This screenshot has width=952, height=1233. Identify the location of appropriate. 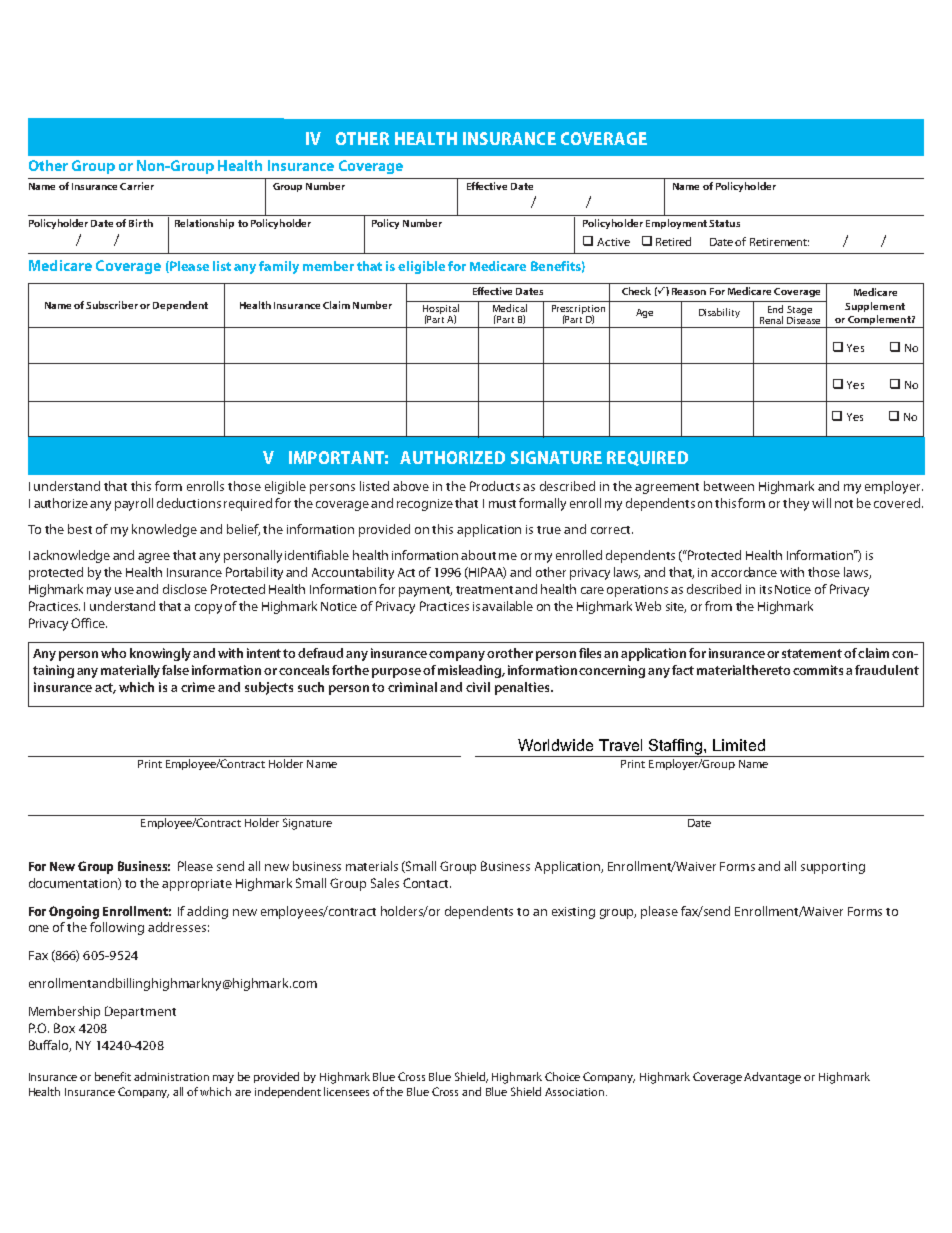
(197, 885).
